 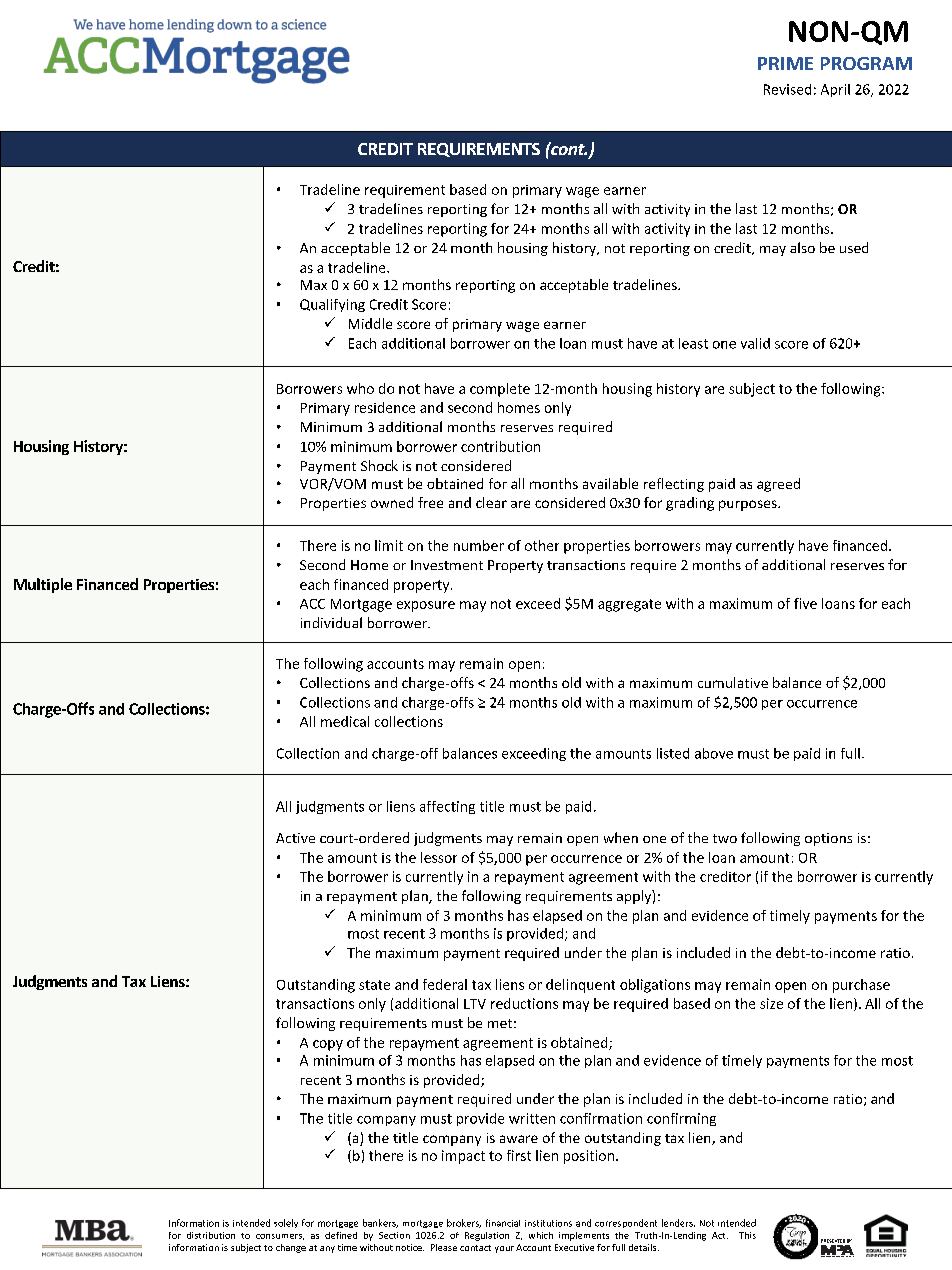 What do you see at coordinates (787, 89) in the screenshot?
I see `Revised` at bounding box center [787, 89].
